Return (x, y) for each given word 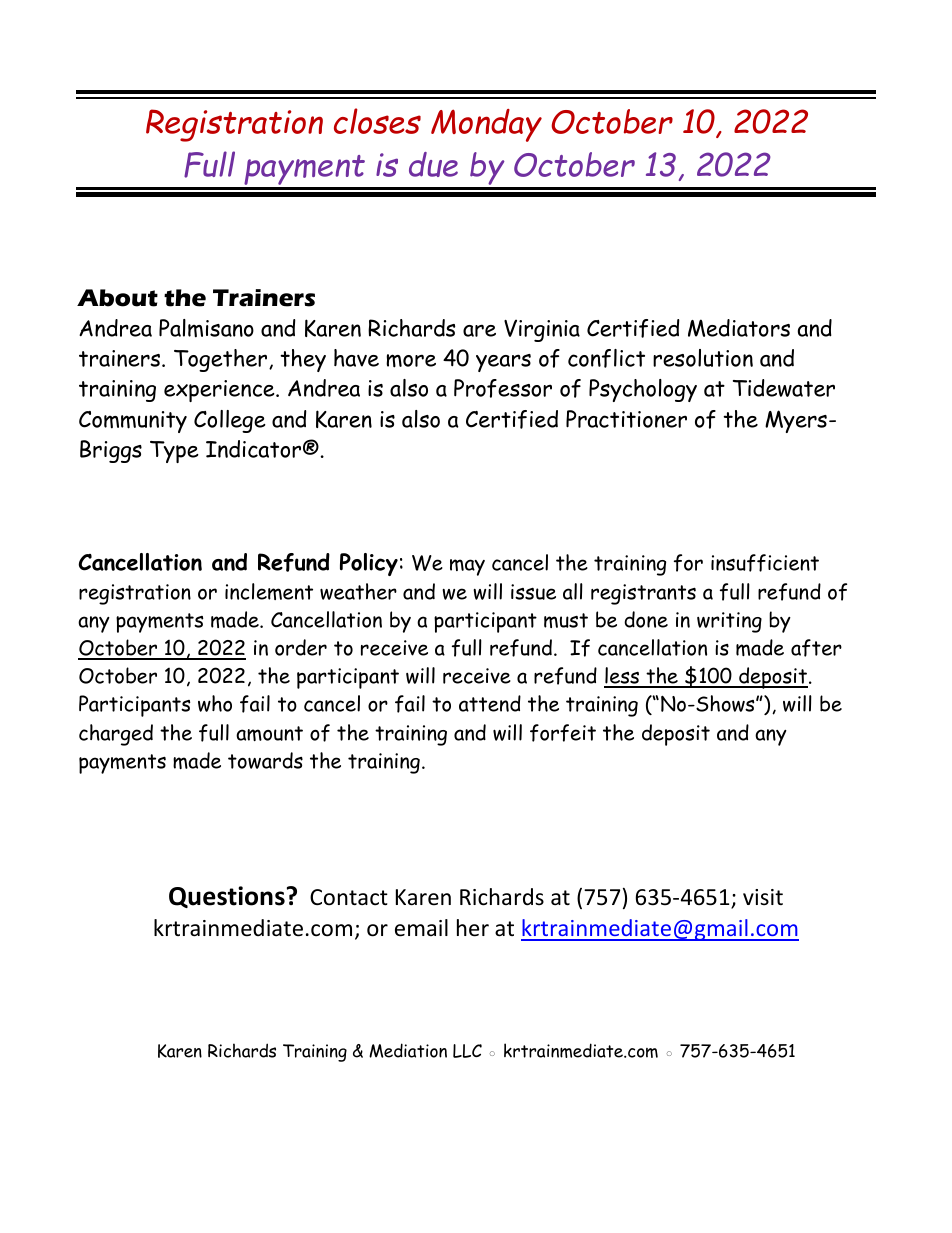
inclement (269, 591)
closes (377, 121)
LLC (467, 1051)
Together (222, 360)
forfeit (563, 733)
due (433, 164)
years (503, 363)
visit (763, 897)
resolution (703, 358)
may (467, 567)
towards (265, 760)
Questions (227, 897)
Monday (486, 125)
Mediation (408, 1050)
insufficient (765, 563)
